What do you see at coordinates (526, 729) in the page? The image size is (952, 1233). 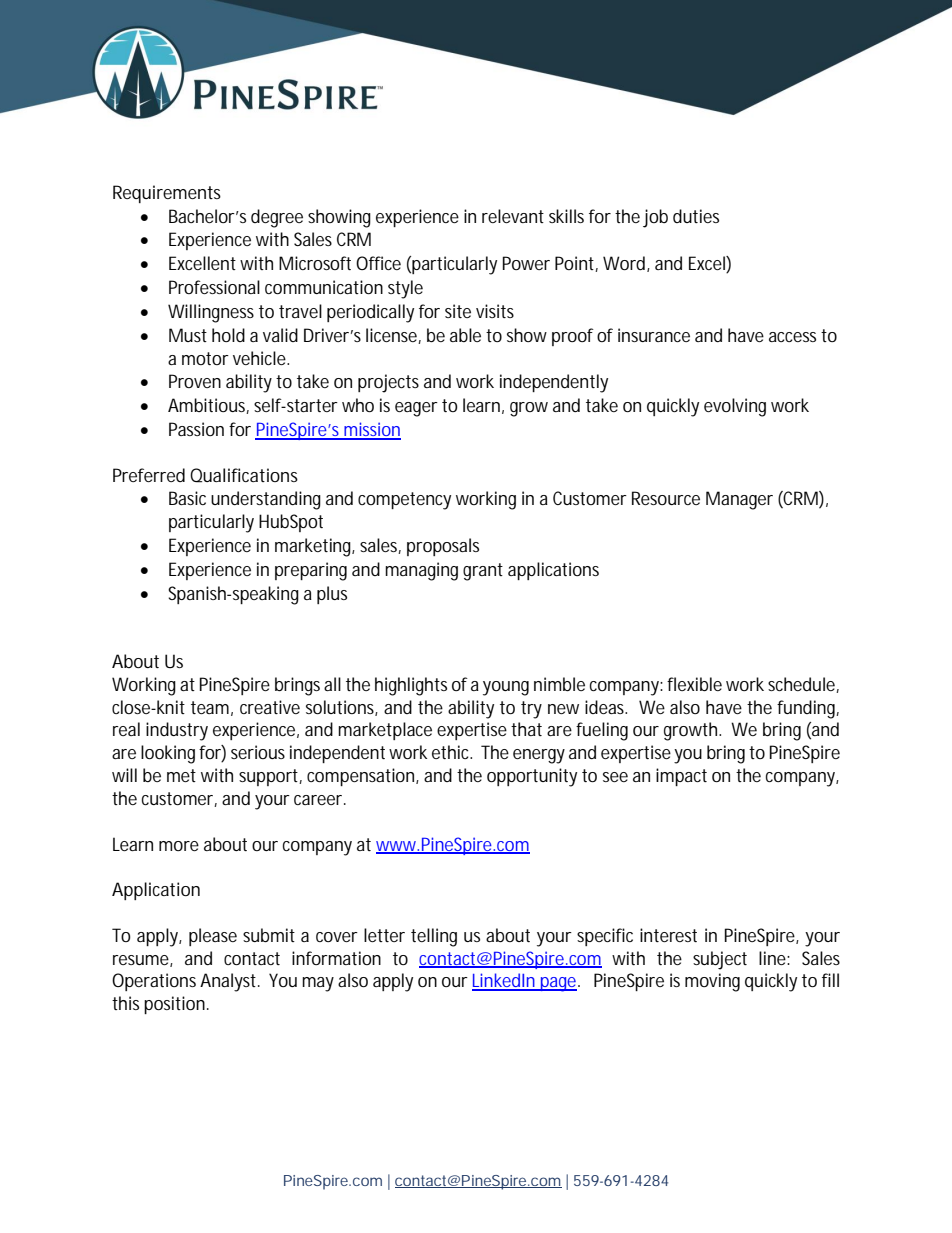 I see `that` at bounding box center [526, 729].
